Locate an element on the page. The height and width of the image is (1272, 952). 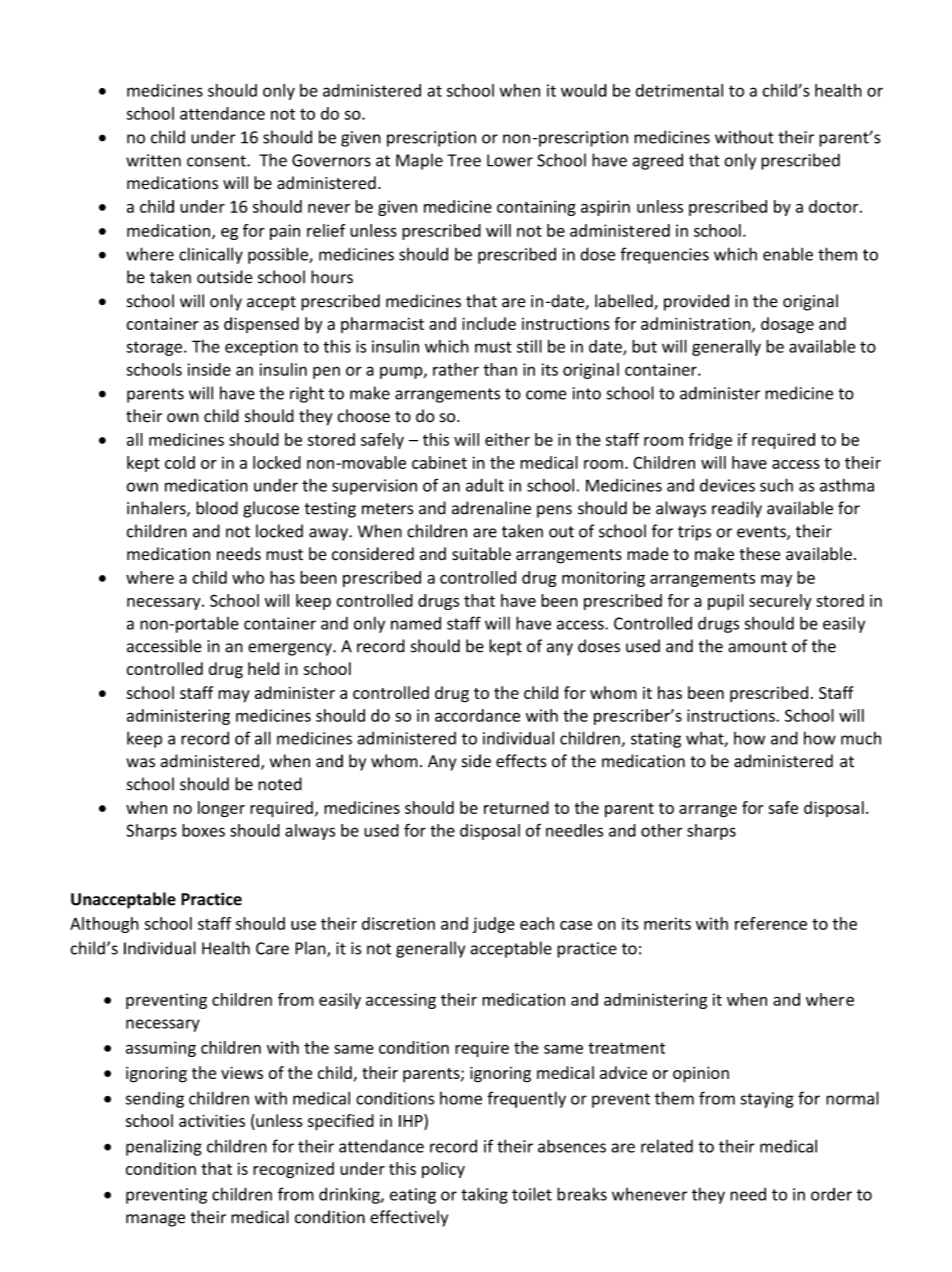
manage is located at coordinates (155, 1220).
